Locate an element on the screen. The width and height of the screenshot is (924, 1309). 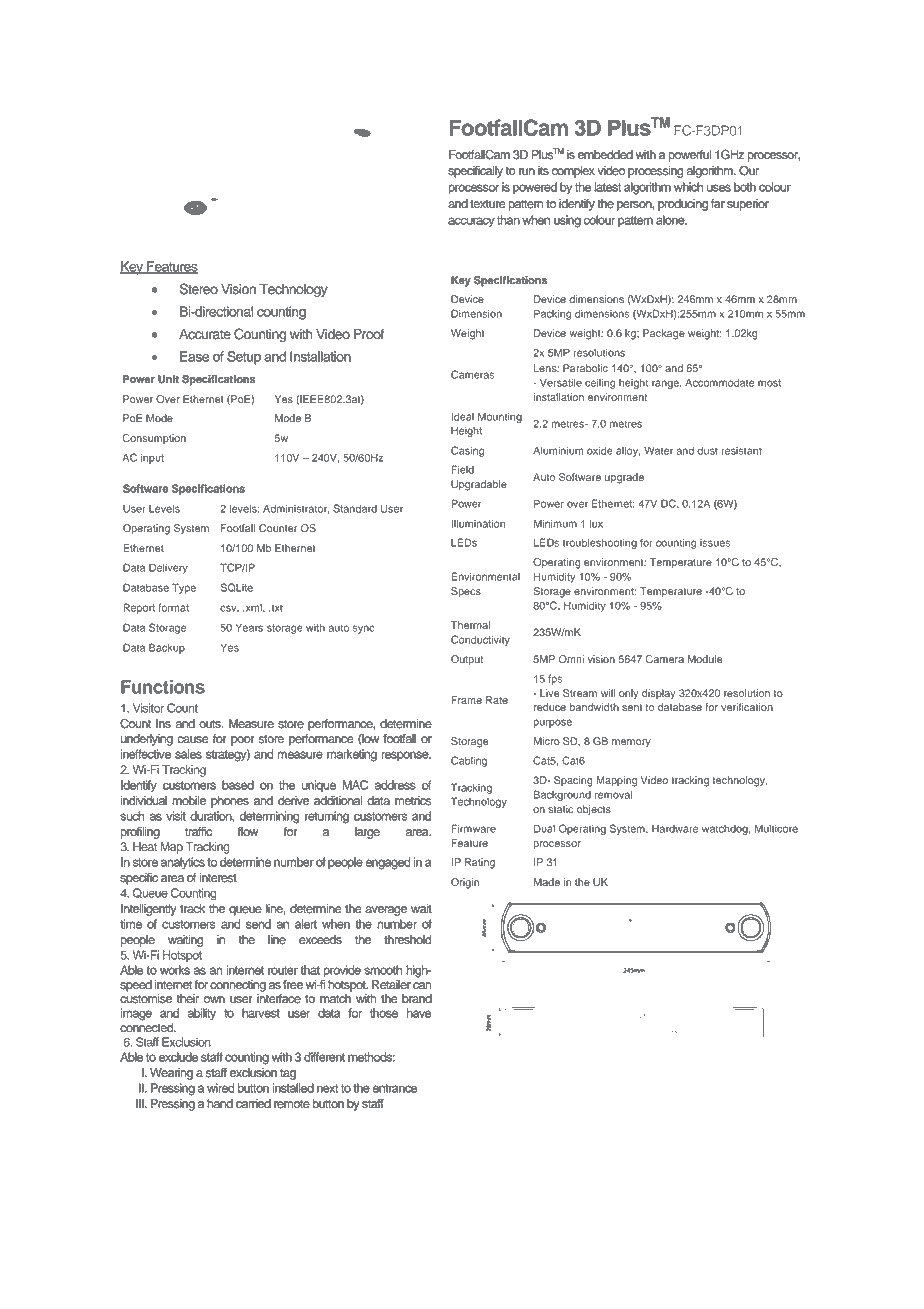
which is located at coordinates (688, 187).
